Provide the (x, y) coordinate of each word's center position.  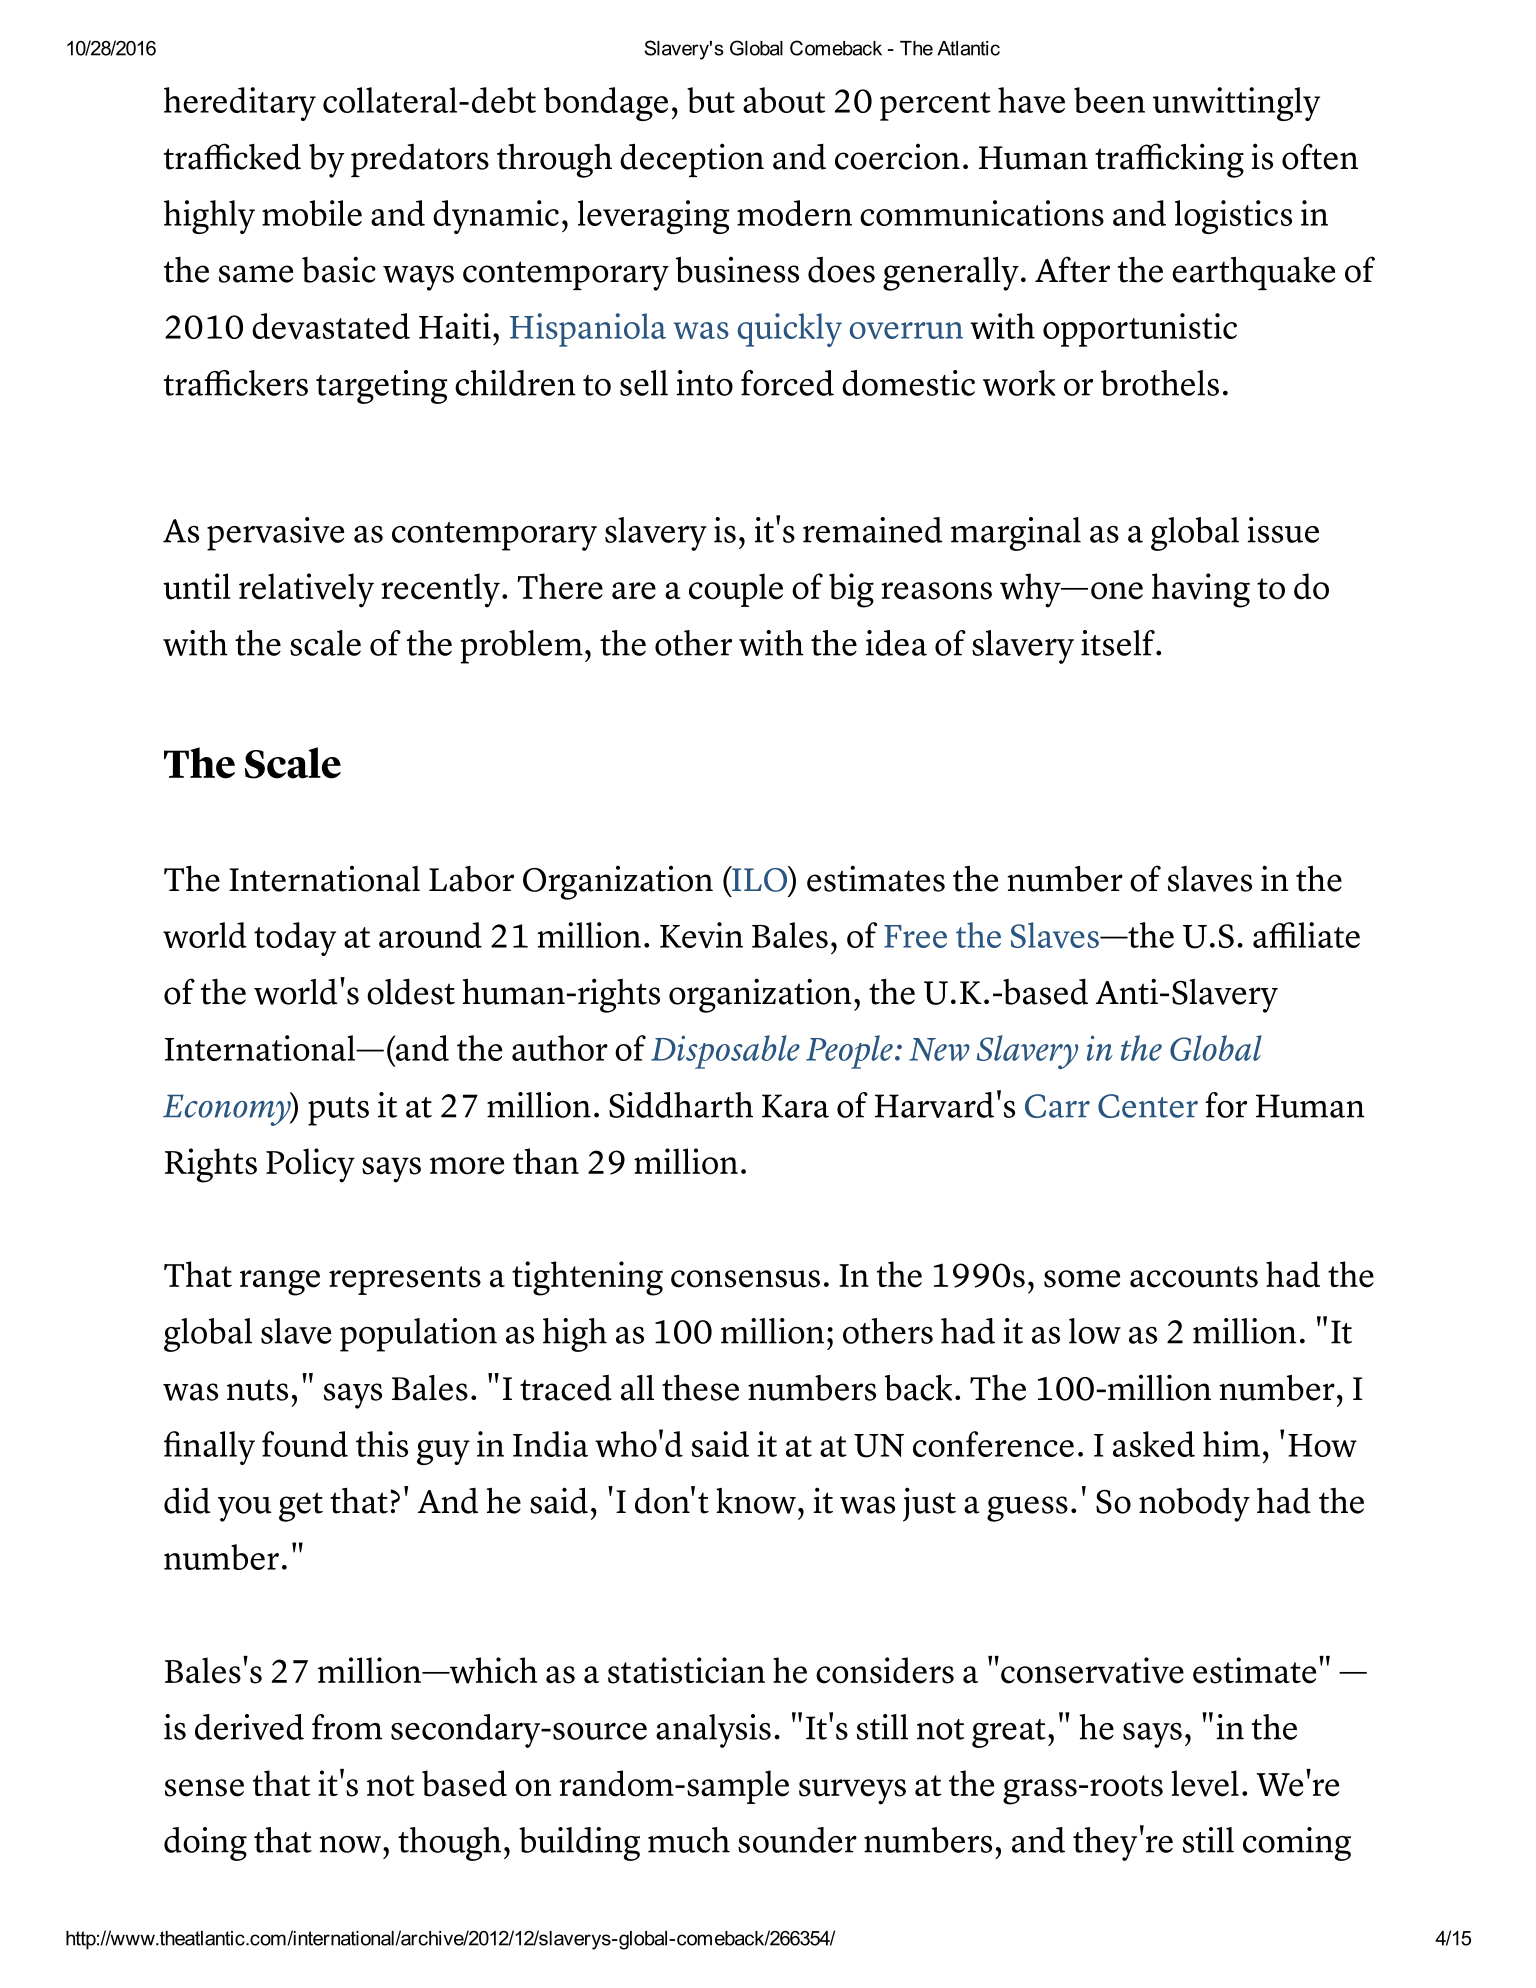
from (347, 1727)
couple (736, 590)
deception (692, 160)
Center (1148, 1106)
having (1201, 590)
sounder (797, 1840)
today (295, 939)
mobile (312, 213)
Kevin (701, 935)
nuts (257, 1390)
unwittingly (1236, 104)
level (1205, 1783)
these (700, 1387)
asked (1154, 1444)
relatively (306, 590)
